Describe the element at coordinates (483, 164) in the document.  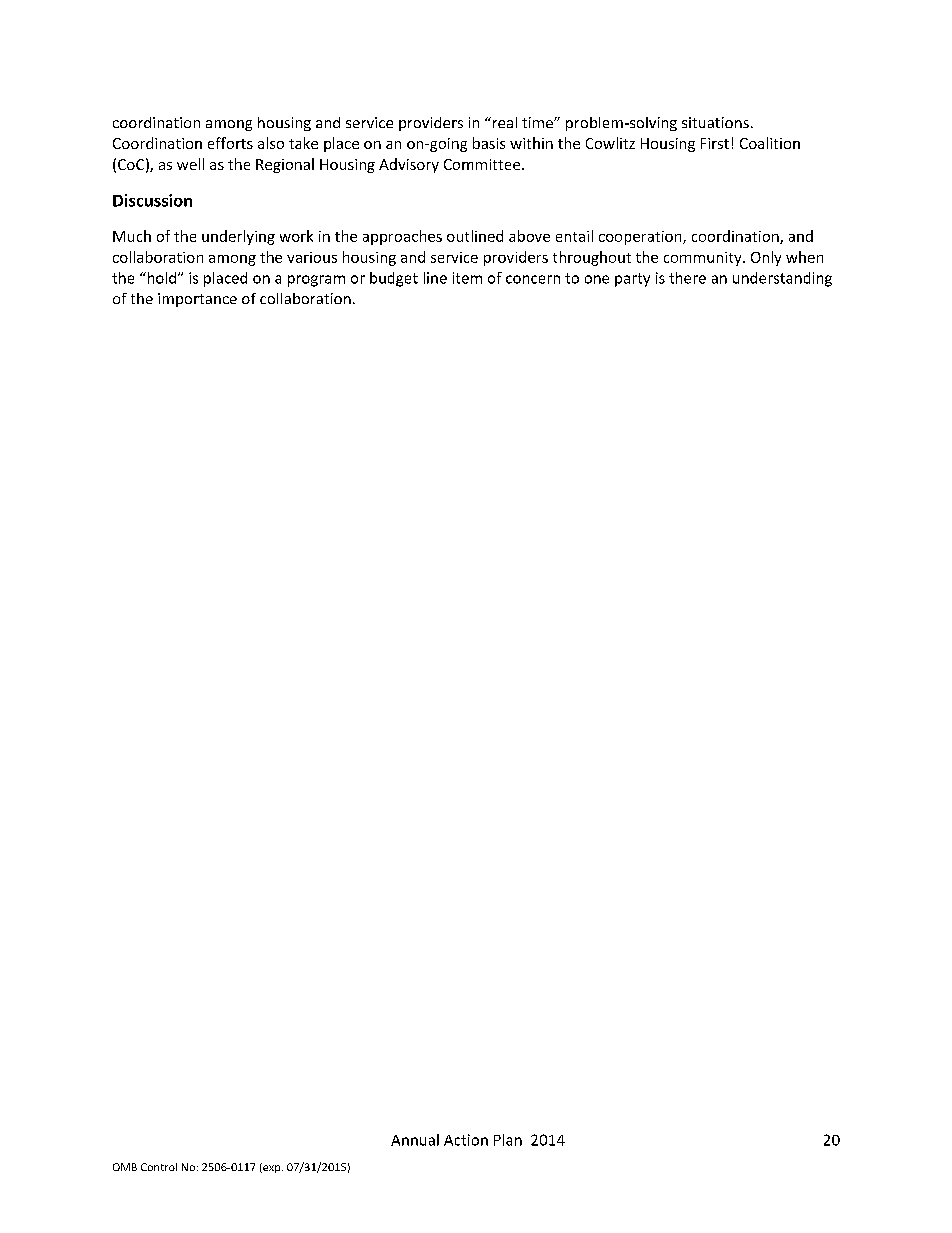
I see `Committee` at that location.
